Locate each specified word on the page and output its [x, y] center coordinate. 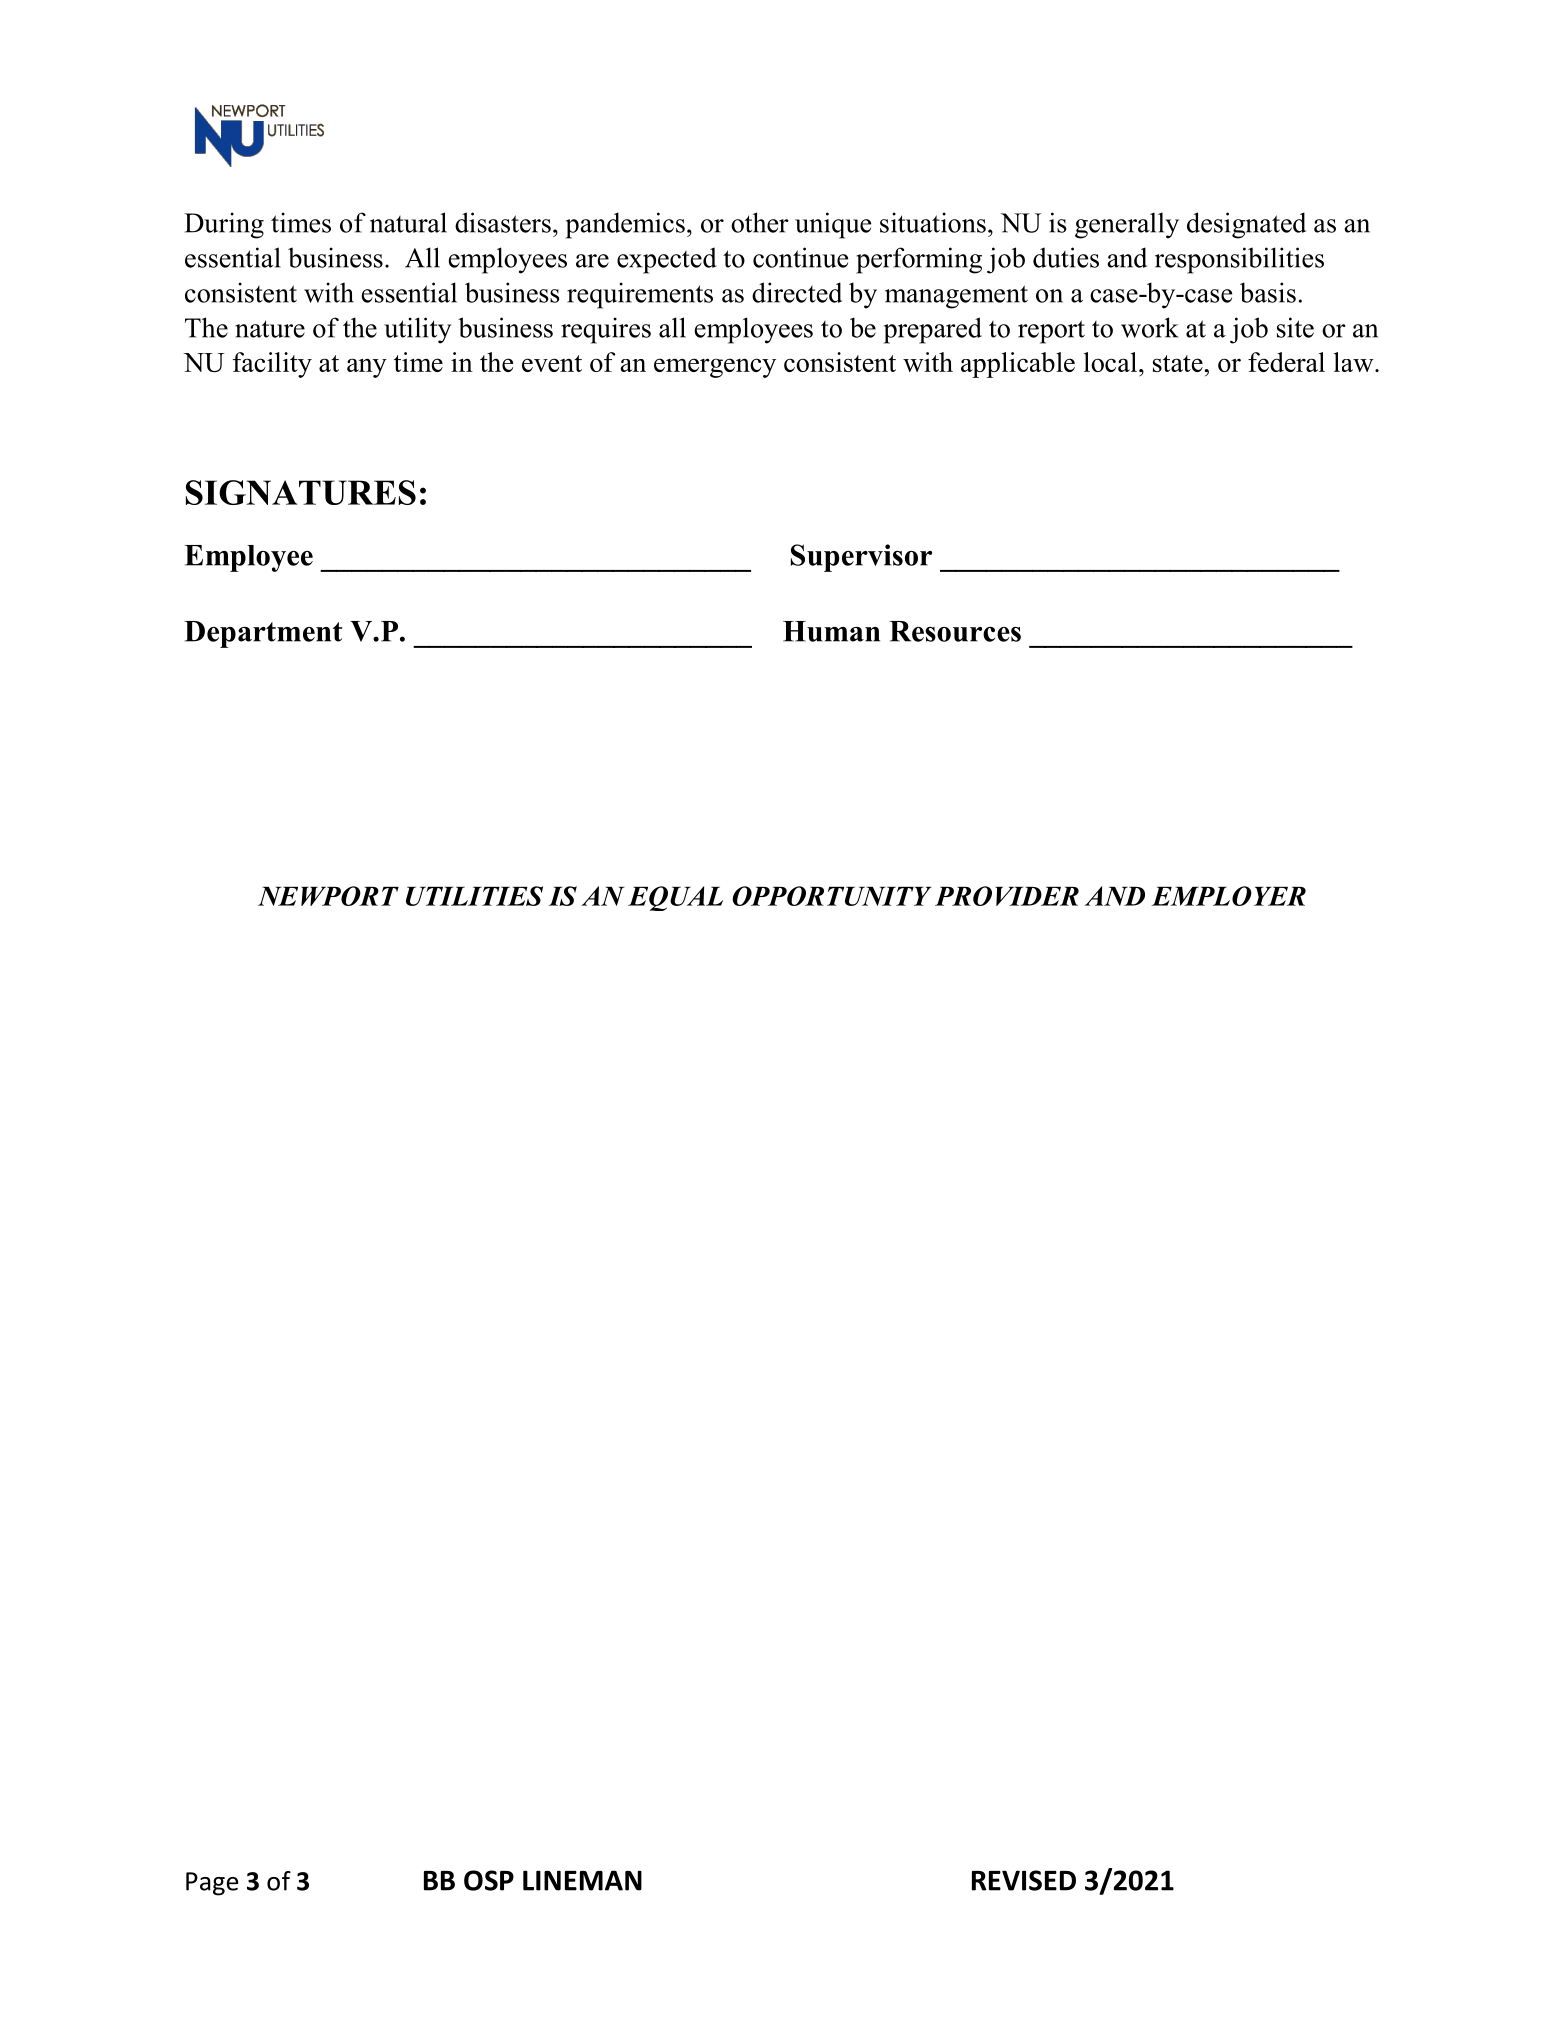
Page [212, 1884]
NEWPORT [328, 896]
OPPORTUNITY [831, 896]
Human [831, 631]
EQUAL [675, 898]
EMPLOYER [1228, 896]
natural [408, 222]
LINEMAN [582, 1880]
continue [800, 257]
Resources [955, 631]
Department [263, 634]
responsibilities [1239, 260]
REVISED [1024, 1880]
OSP [489, 1880]
